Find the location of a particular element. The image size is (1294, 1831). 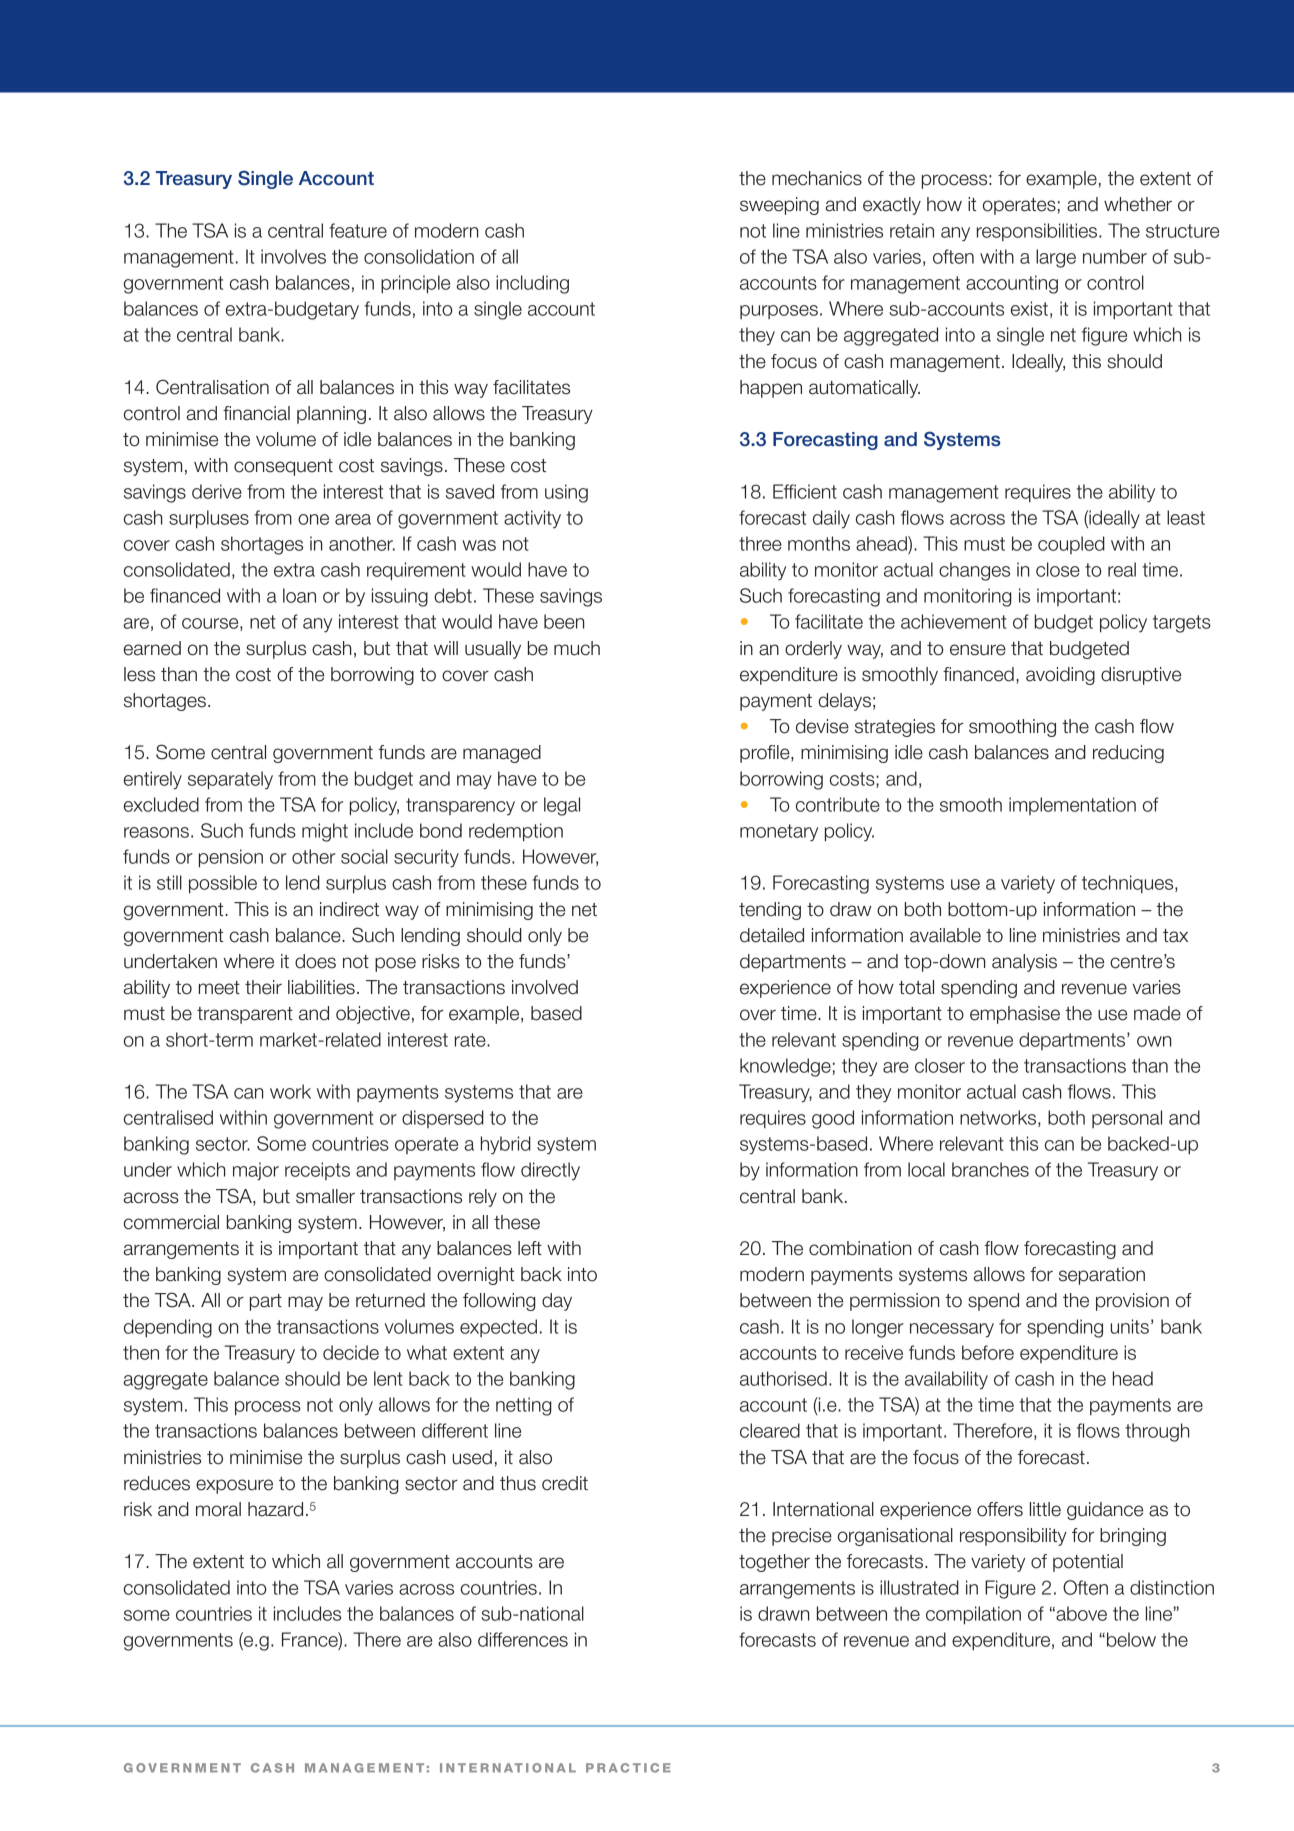

loan is located at coordinates (299, 595).
